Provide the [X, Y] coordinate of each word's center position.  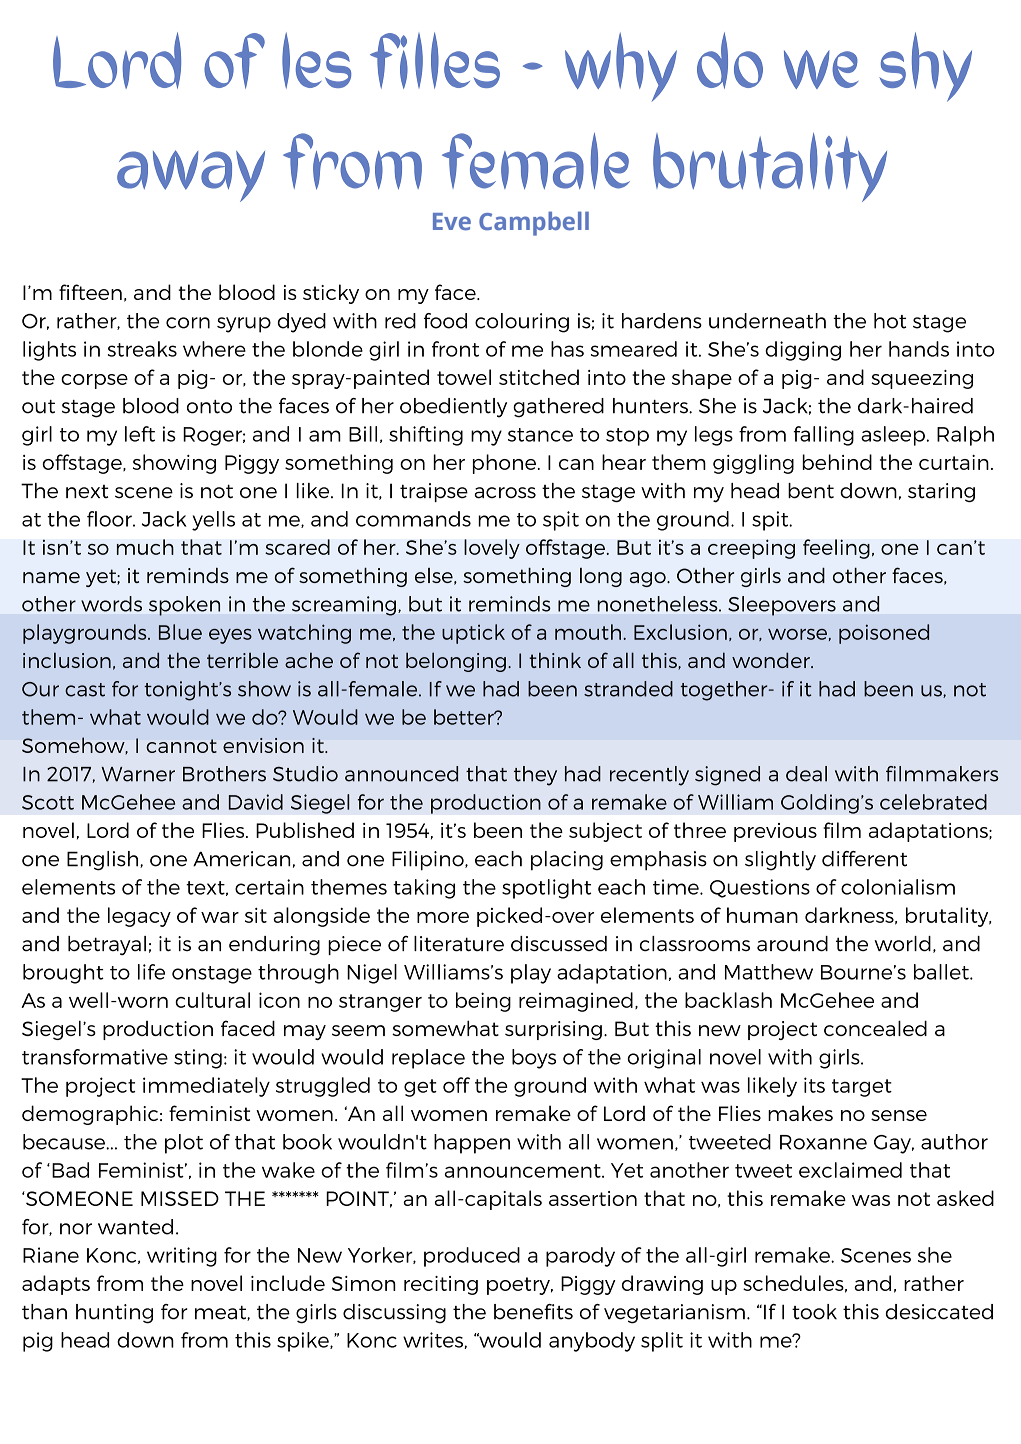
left [140, 434]
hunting [114, 1314]
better [465, 717]
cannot [181, 746]
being [483, 1002]
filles [435, 60]
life [151, 972]
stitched [539, 377]
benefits [533, 1312]
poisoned [884, 634]
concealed [875, 1028]
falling [823, 436]
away [191, 176]
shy [925, 67]
